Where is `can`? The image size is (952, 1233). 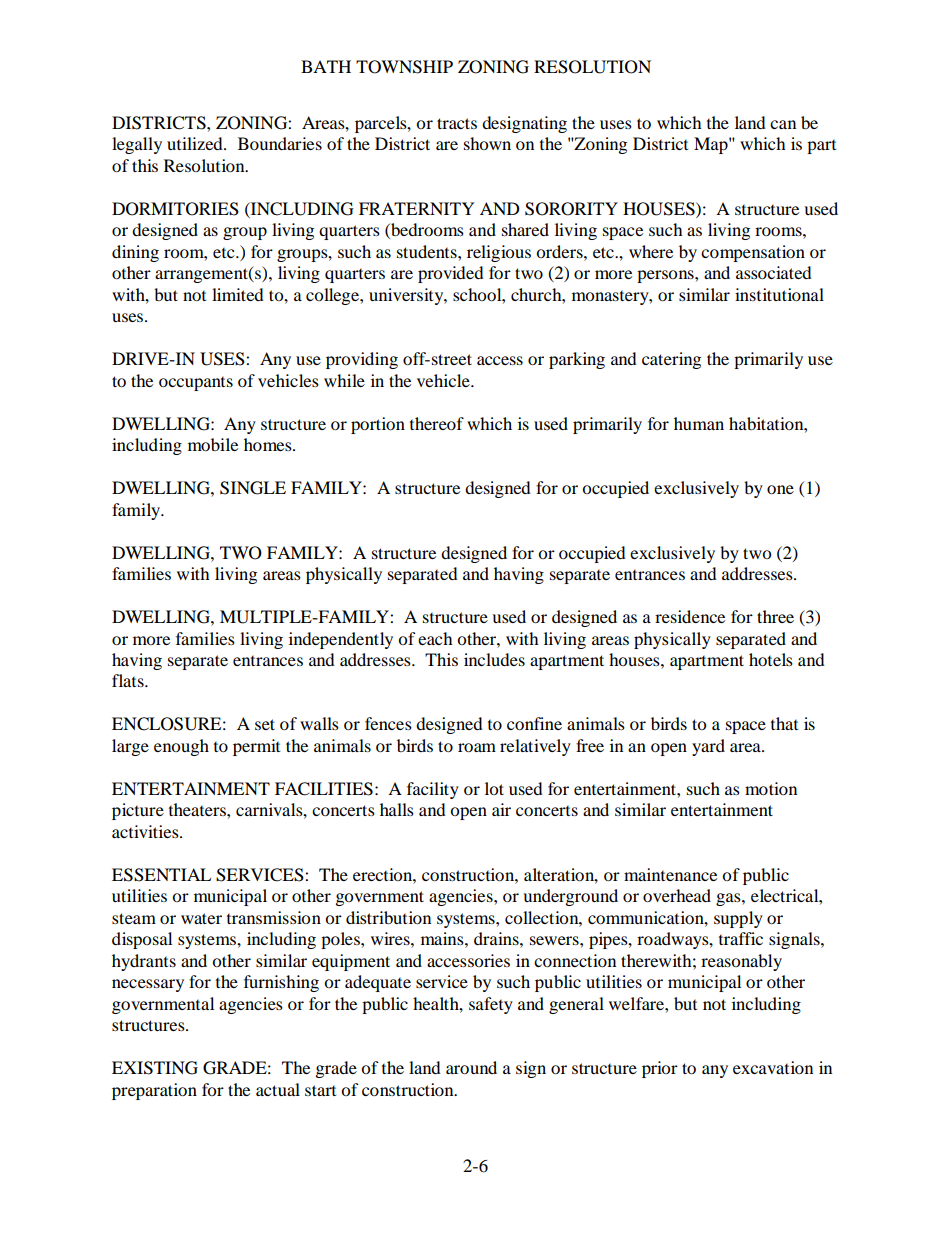
can is located at coordinates (783, 124).
